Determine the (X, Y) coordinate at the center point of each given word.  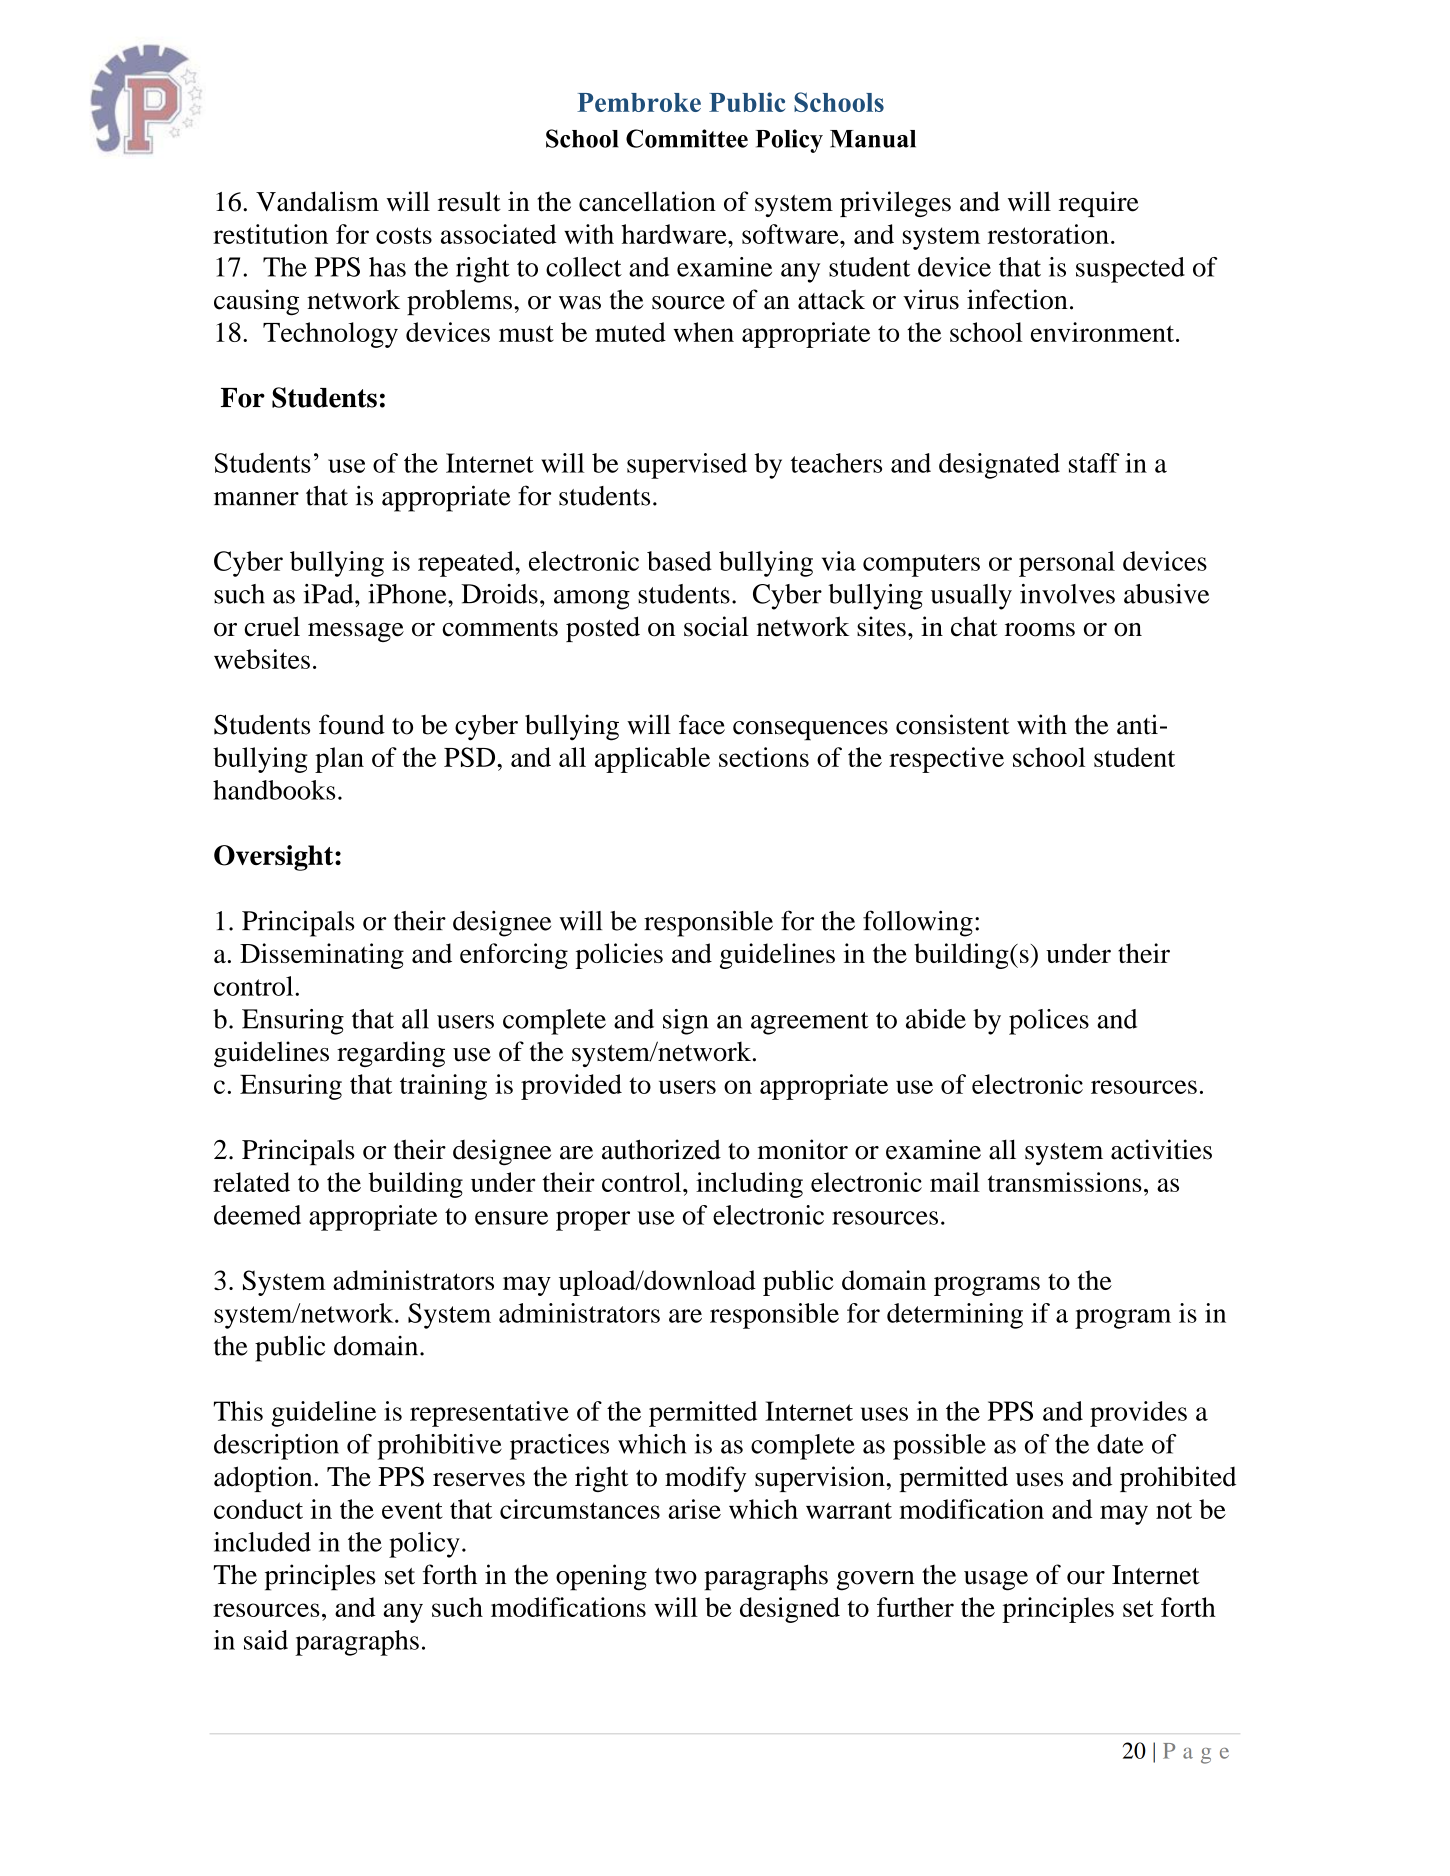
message (356, 632)
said (266, 1640)
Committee (687, 138)
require (1099, 204)
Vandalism (317, 201)
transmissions (1065, 1182)
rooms (1040, 630)
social (716, 626)
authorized (661, 1149)
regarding (391, 1054)
